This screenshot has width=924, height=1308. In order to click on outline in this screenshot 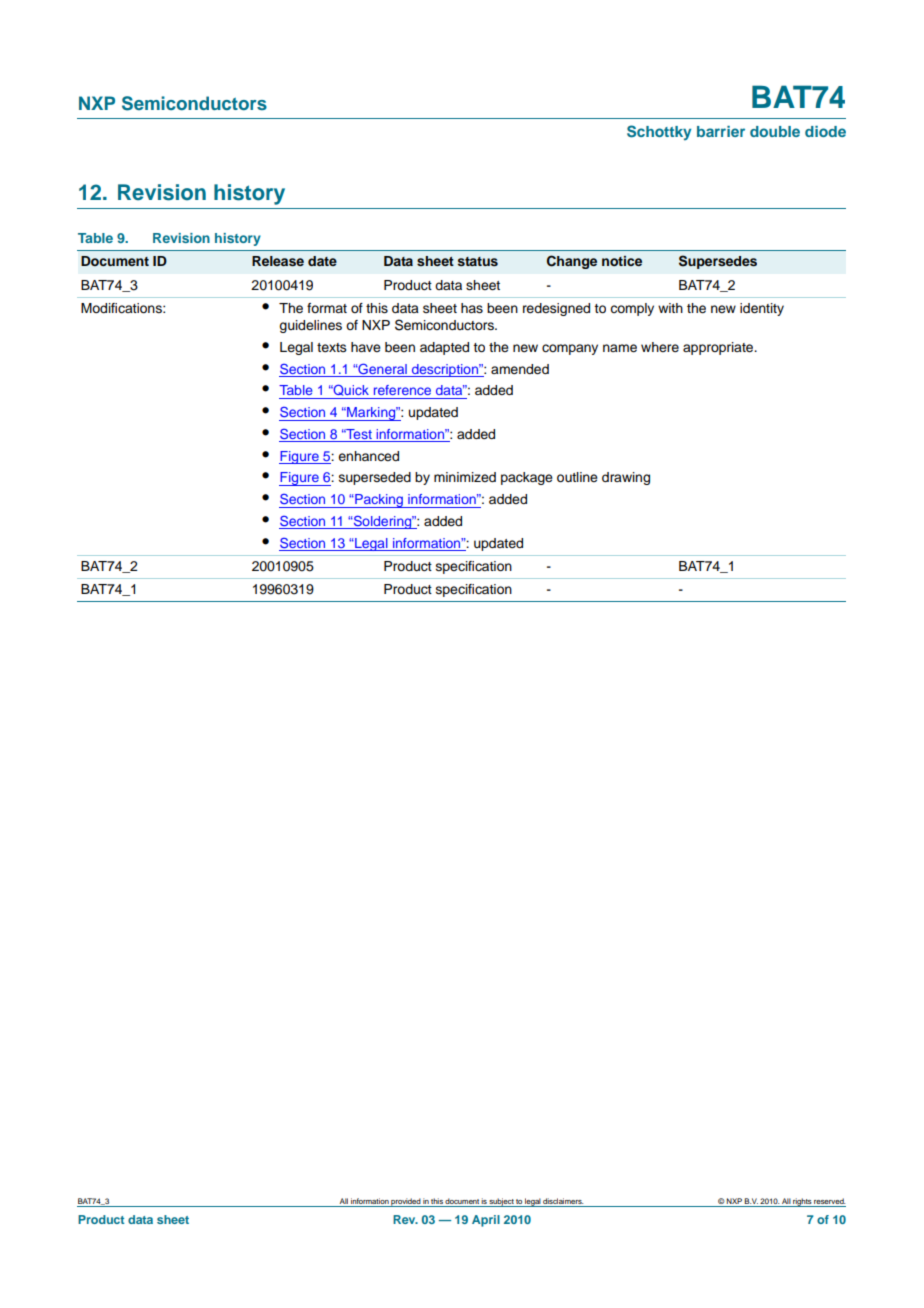, I will do `click(577, 477)`.
